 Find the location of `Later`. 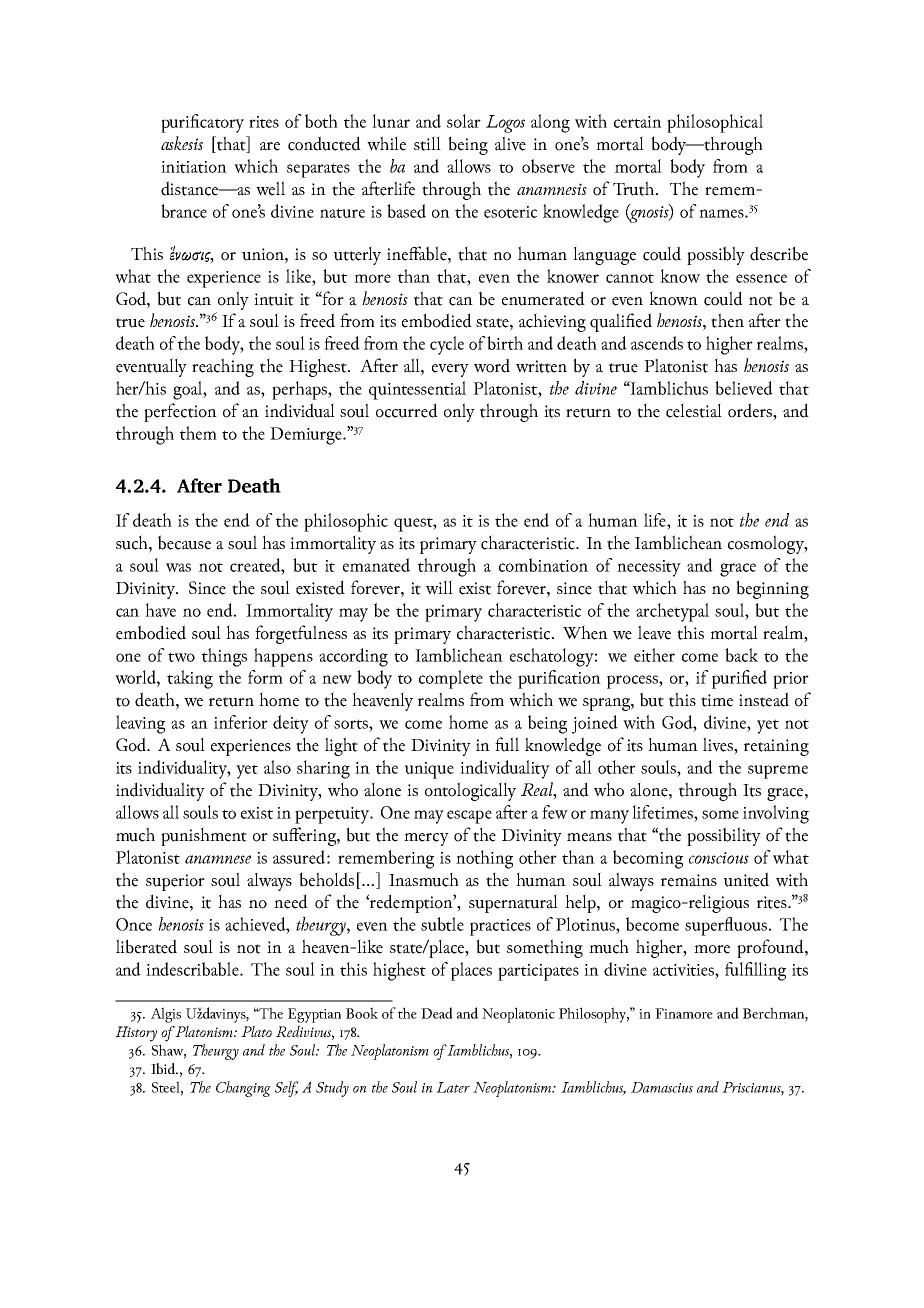

Later is located at coordinates (453, 1087).
